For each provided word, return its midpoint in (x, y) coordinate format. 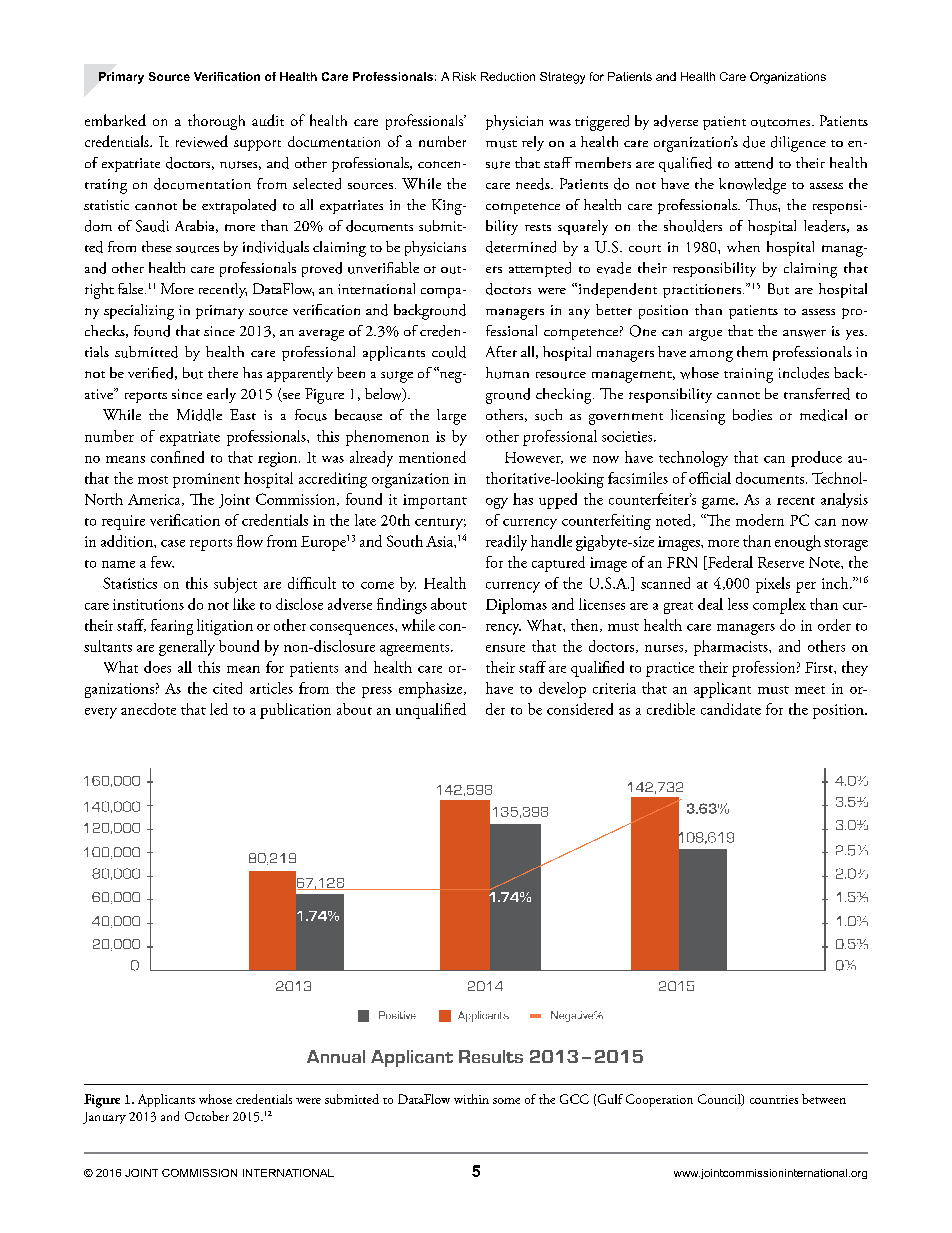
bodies (752, 415)
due (754, 142)
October (207, 1116)
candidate (731, 709)
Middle (199, 415)
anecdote (148, 709)
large (451, 417)
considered (580, 709)
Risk (464, 76)
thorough (216, 122)
